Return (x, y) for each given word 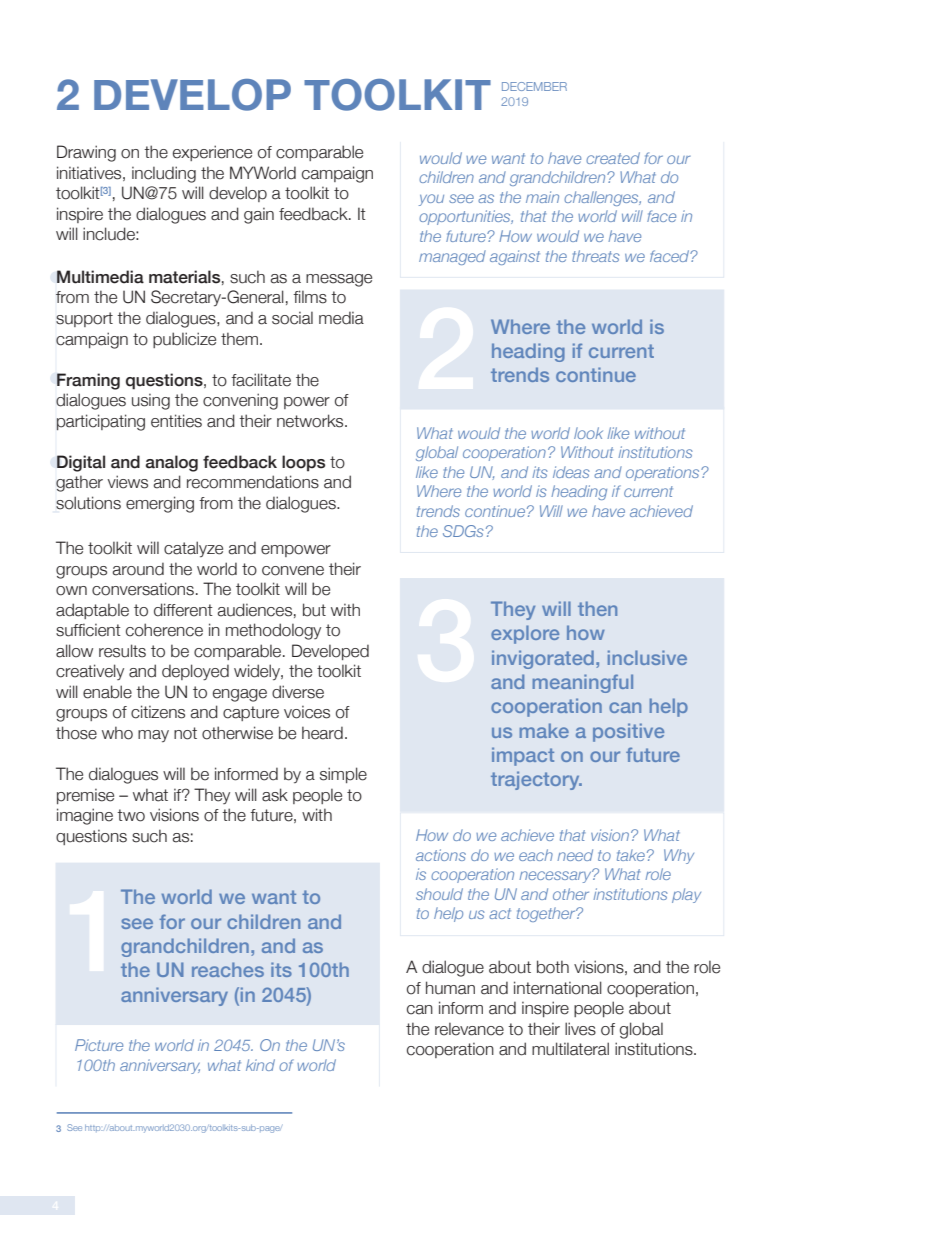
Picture (99, 1045)
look (588, 433)
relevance (469, 1029)
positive (628, 732)
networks (311, 421)
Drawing (86, 153)
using (151, 401)
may (153, 736)
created (613, 158)
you (431, 200)
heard (322, 733)
